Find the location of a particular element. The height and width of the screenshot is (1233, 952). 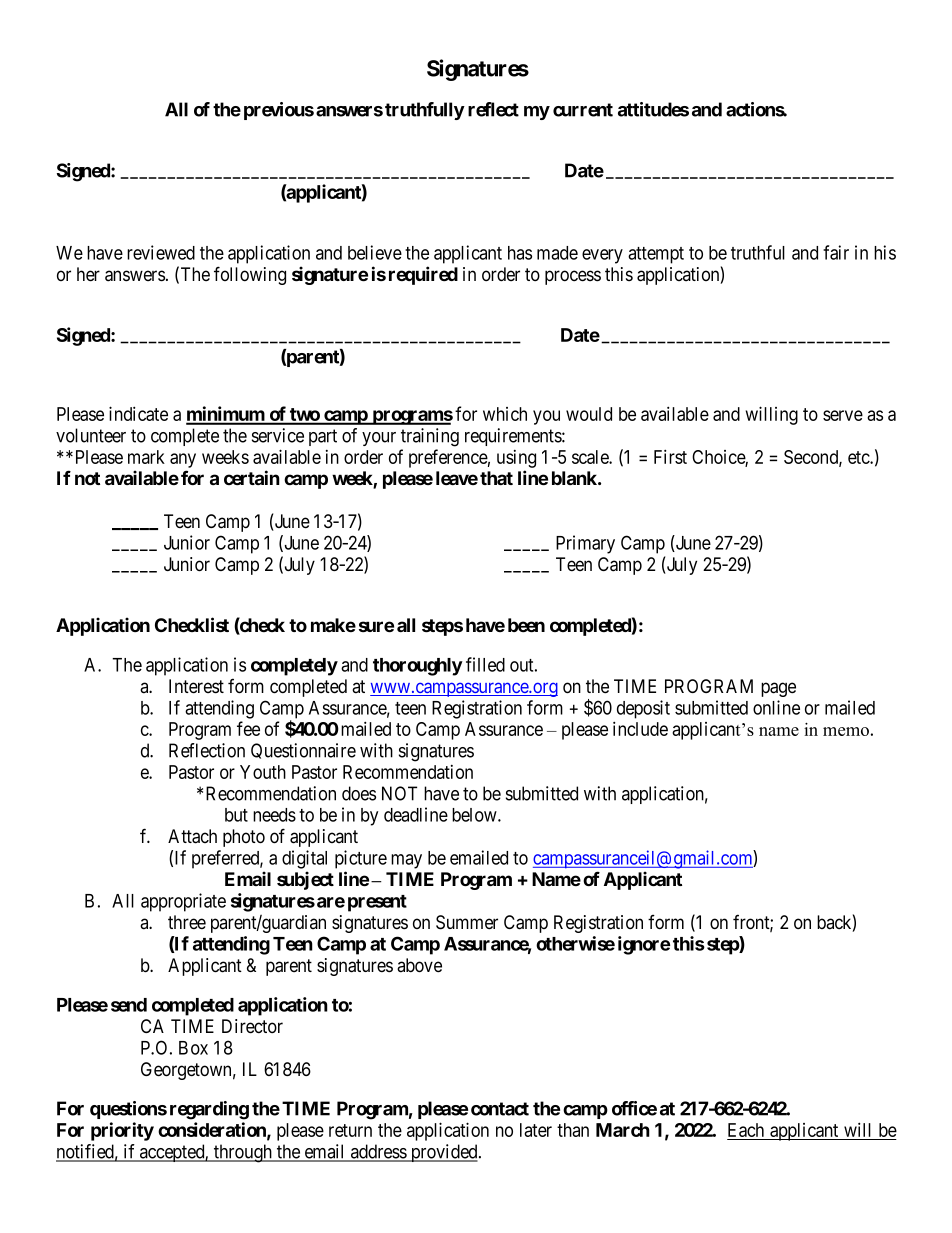

regarding is located at coordinates (209, 1110).
